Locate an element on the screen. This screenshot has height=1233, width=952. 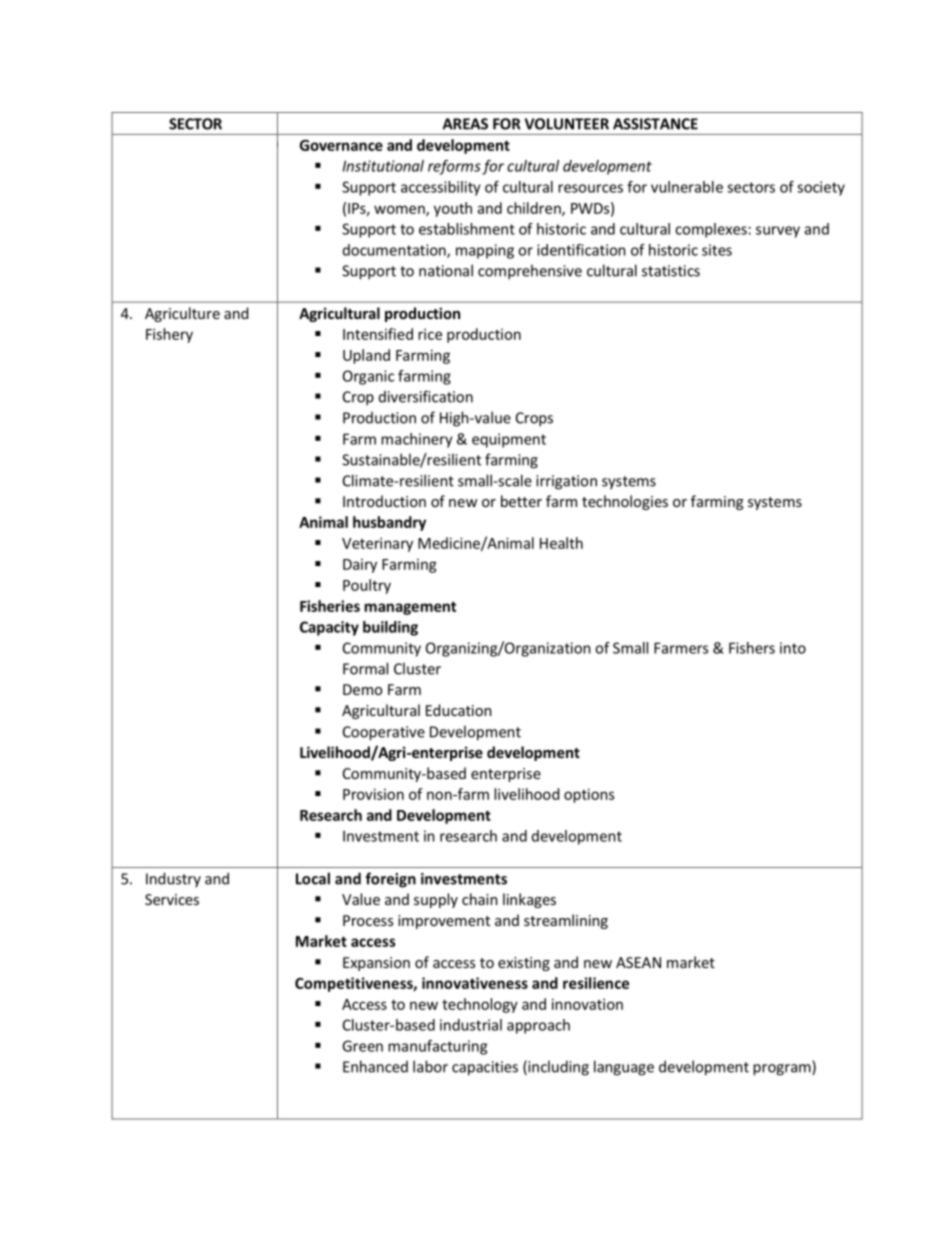
Fishers is located at coordinates (752, 648).
